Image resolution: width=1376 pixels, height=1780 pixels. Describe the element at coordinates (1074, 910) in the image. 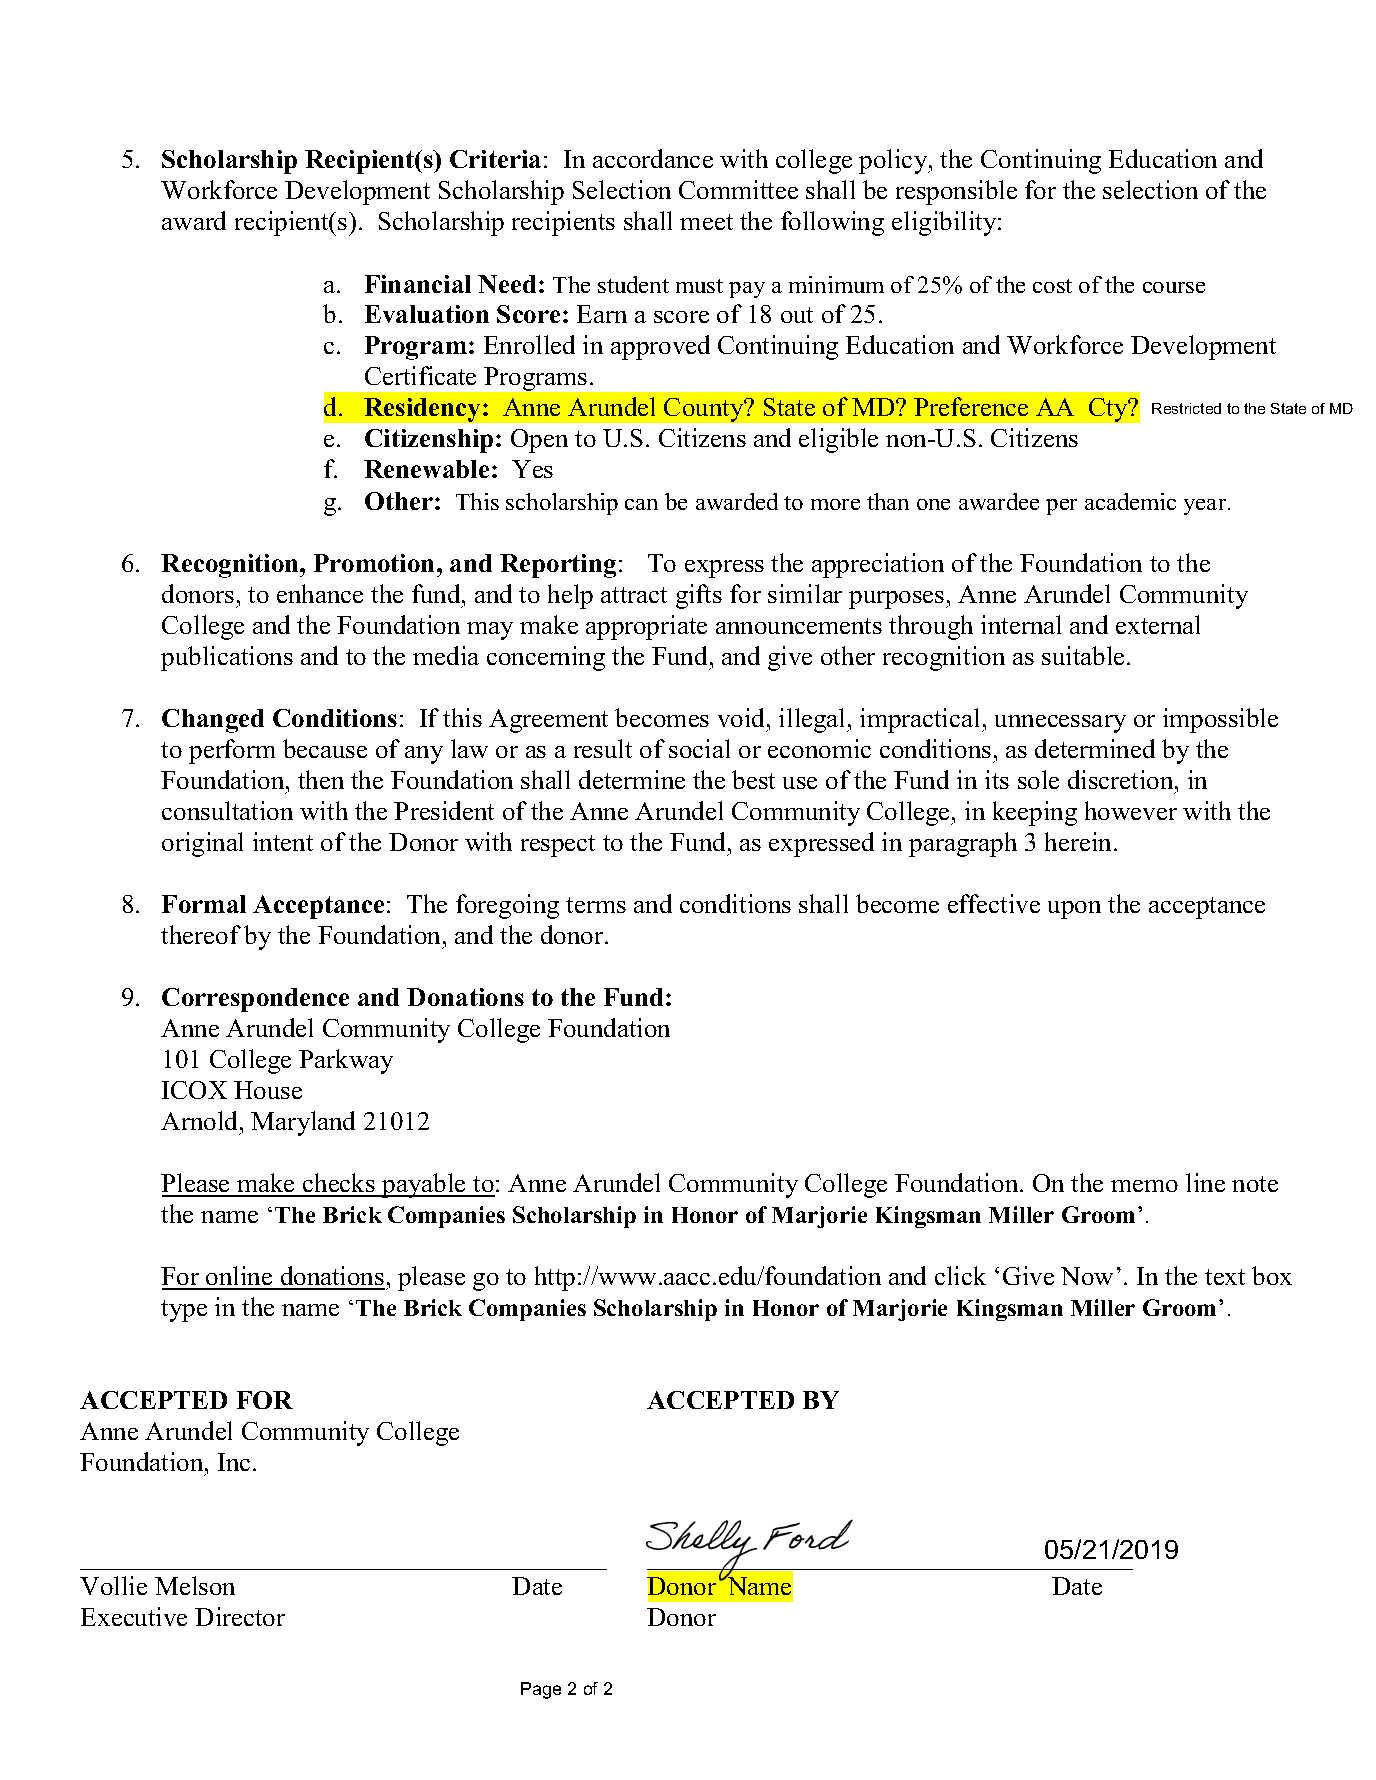

I see `upon` at that location.
